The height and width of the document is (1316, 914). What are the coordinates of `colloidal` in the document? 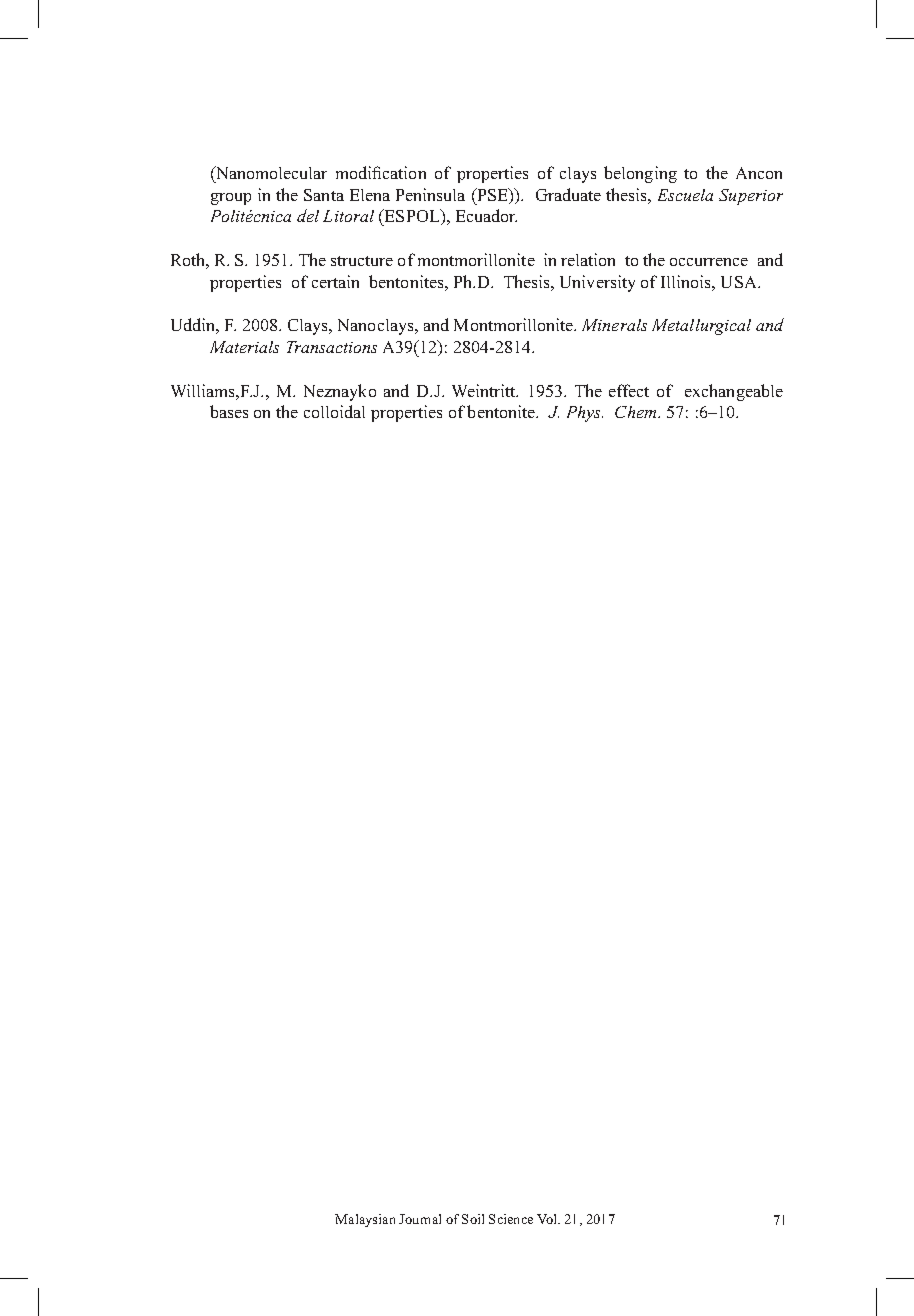 It's located at (334, 411).
